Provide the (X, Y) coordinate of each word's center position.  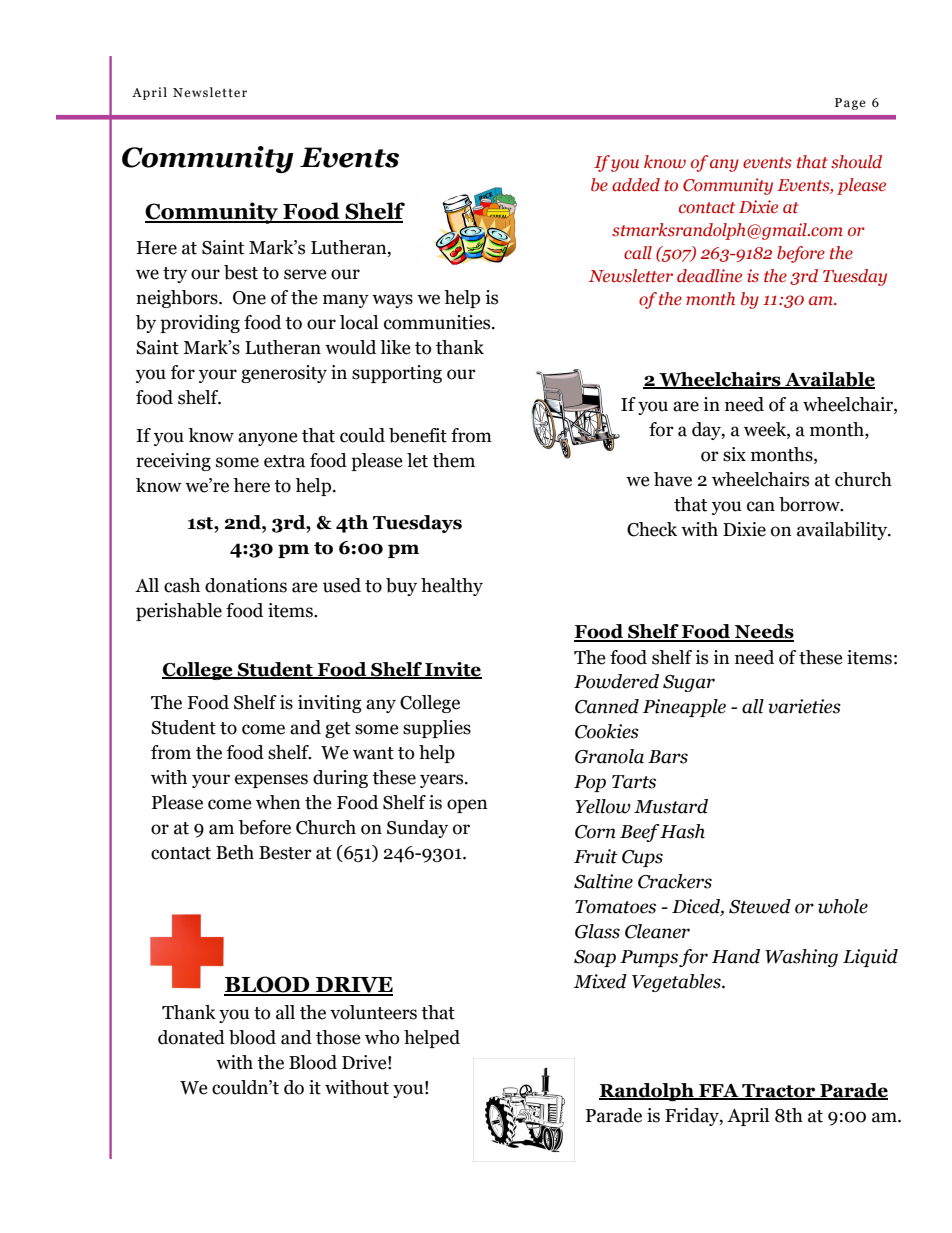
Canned (607, 706)
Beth (235, 852)
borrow (810, 504)
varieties (804, 706)
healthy (452, 587)
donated (191, 1037)
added (636, 184)
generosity (284, 374)
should (856, 162)
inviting (330, 704)
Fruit (596, 856)
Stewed (760, 906)
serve (305, 274)
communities (438, 322)
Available (829, 380)
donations (246, 585)
